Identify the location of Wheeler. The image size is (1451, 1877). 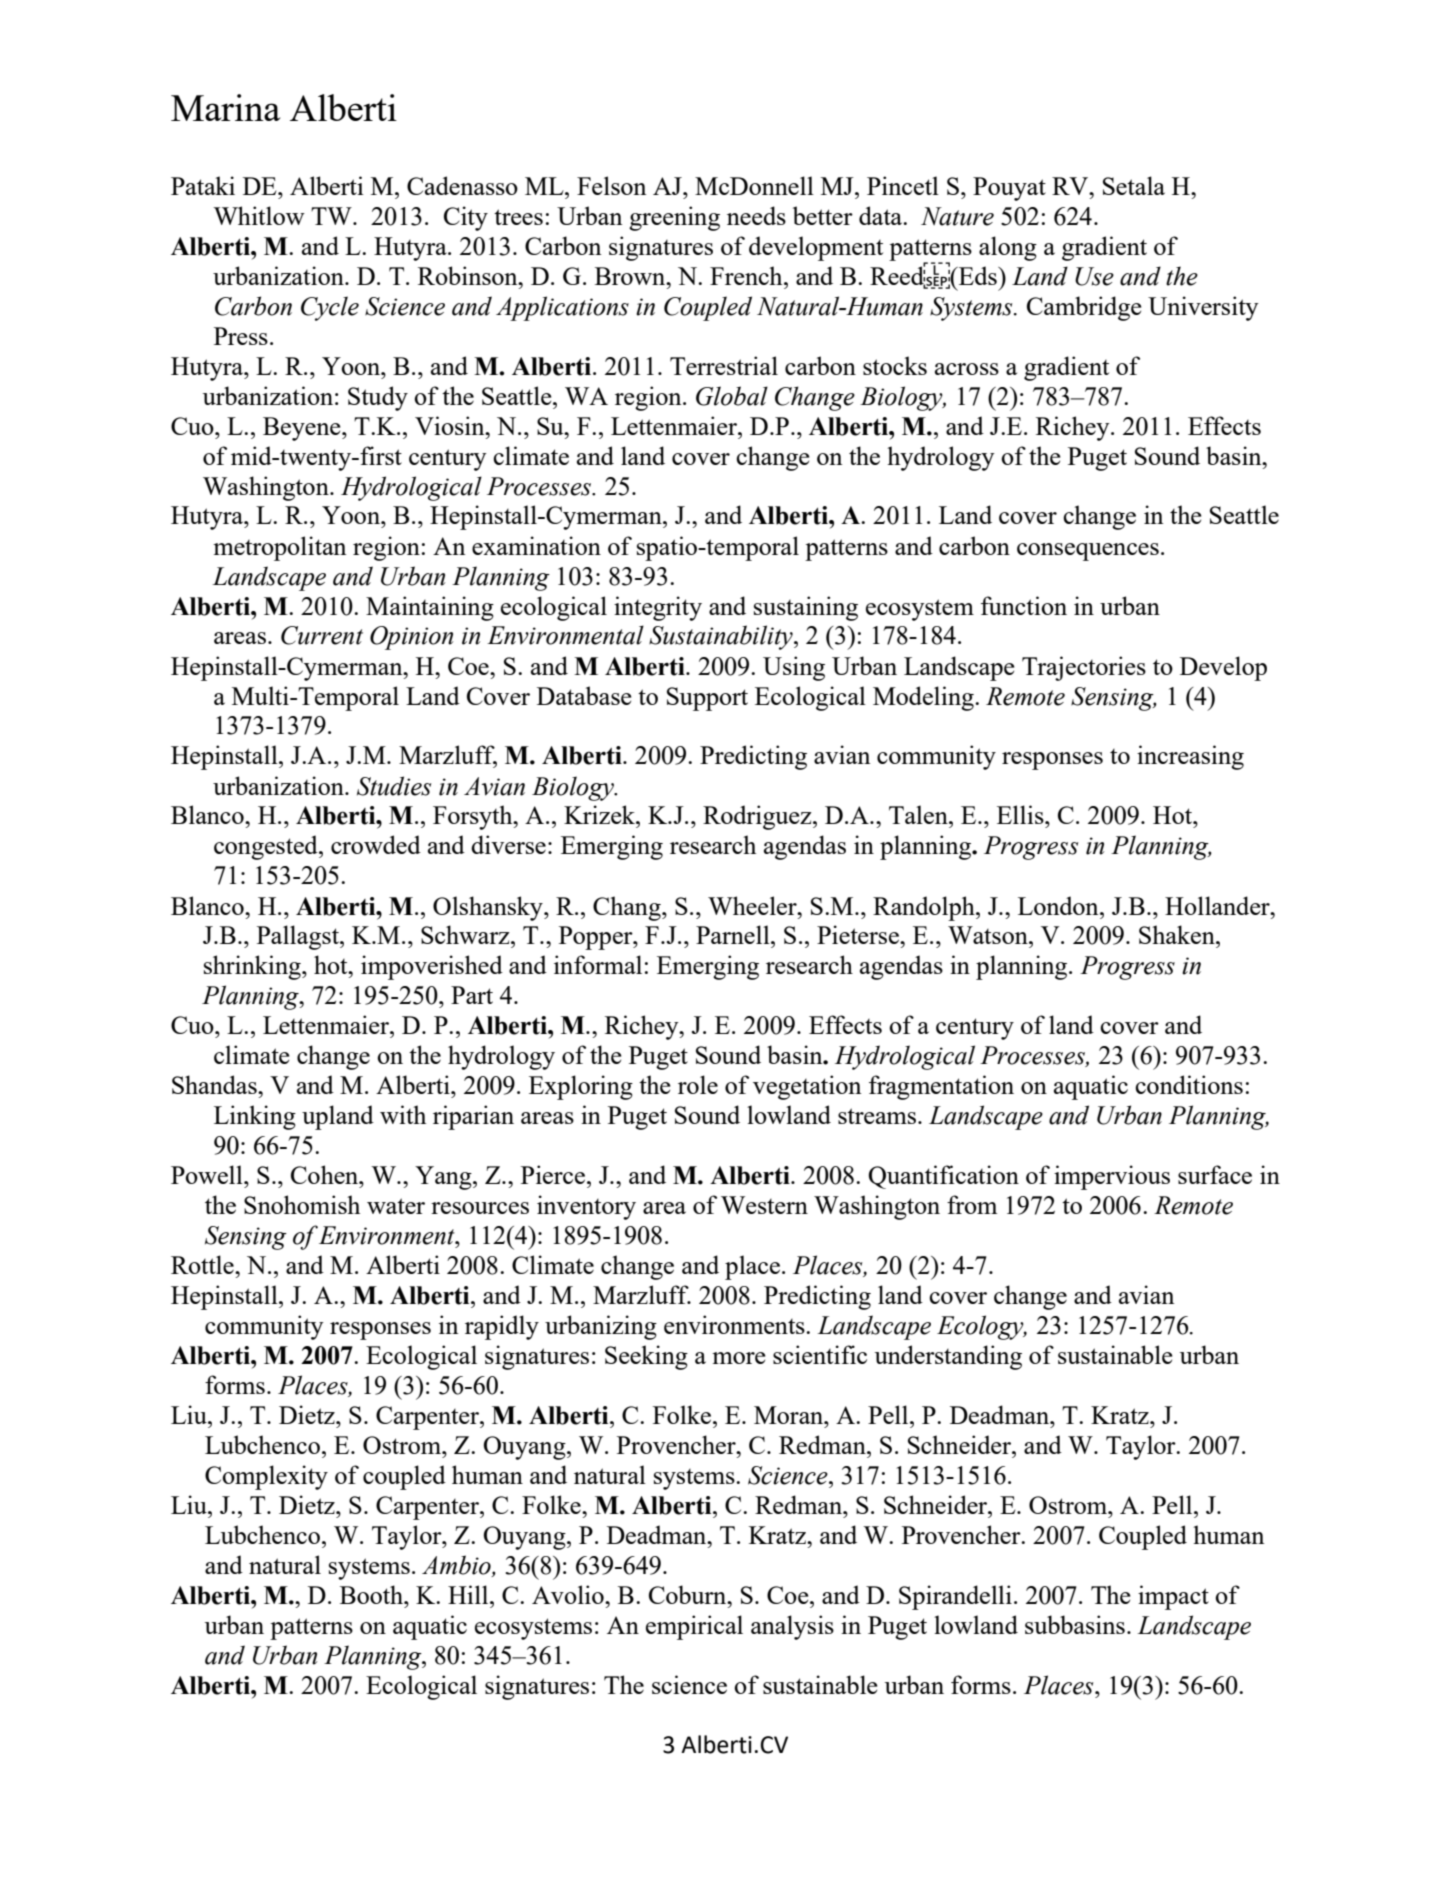
(753, 905).
